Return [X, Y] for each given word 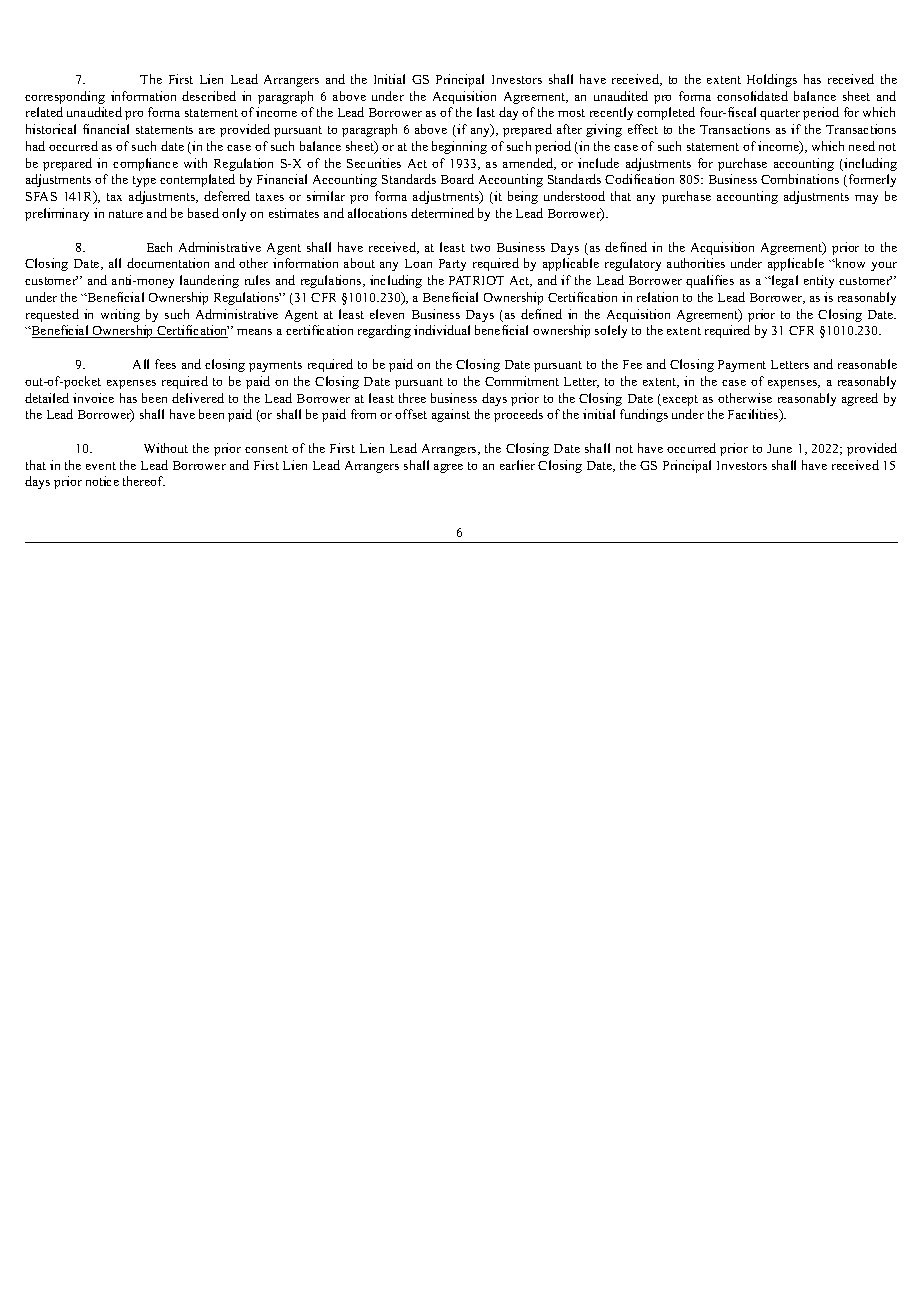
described [209, 96]
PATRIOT [476, 280]
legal [784, 281]
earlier [517, 465]
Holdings [772, 80]
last [486, 112]
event [101, 466]
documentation [168, 263]
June [779, 448]
